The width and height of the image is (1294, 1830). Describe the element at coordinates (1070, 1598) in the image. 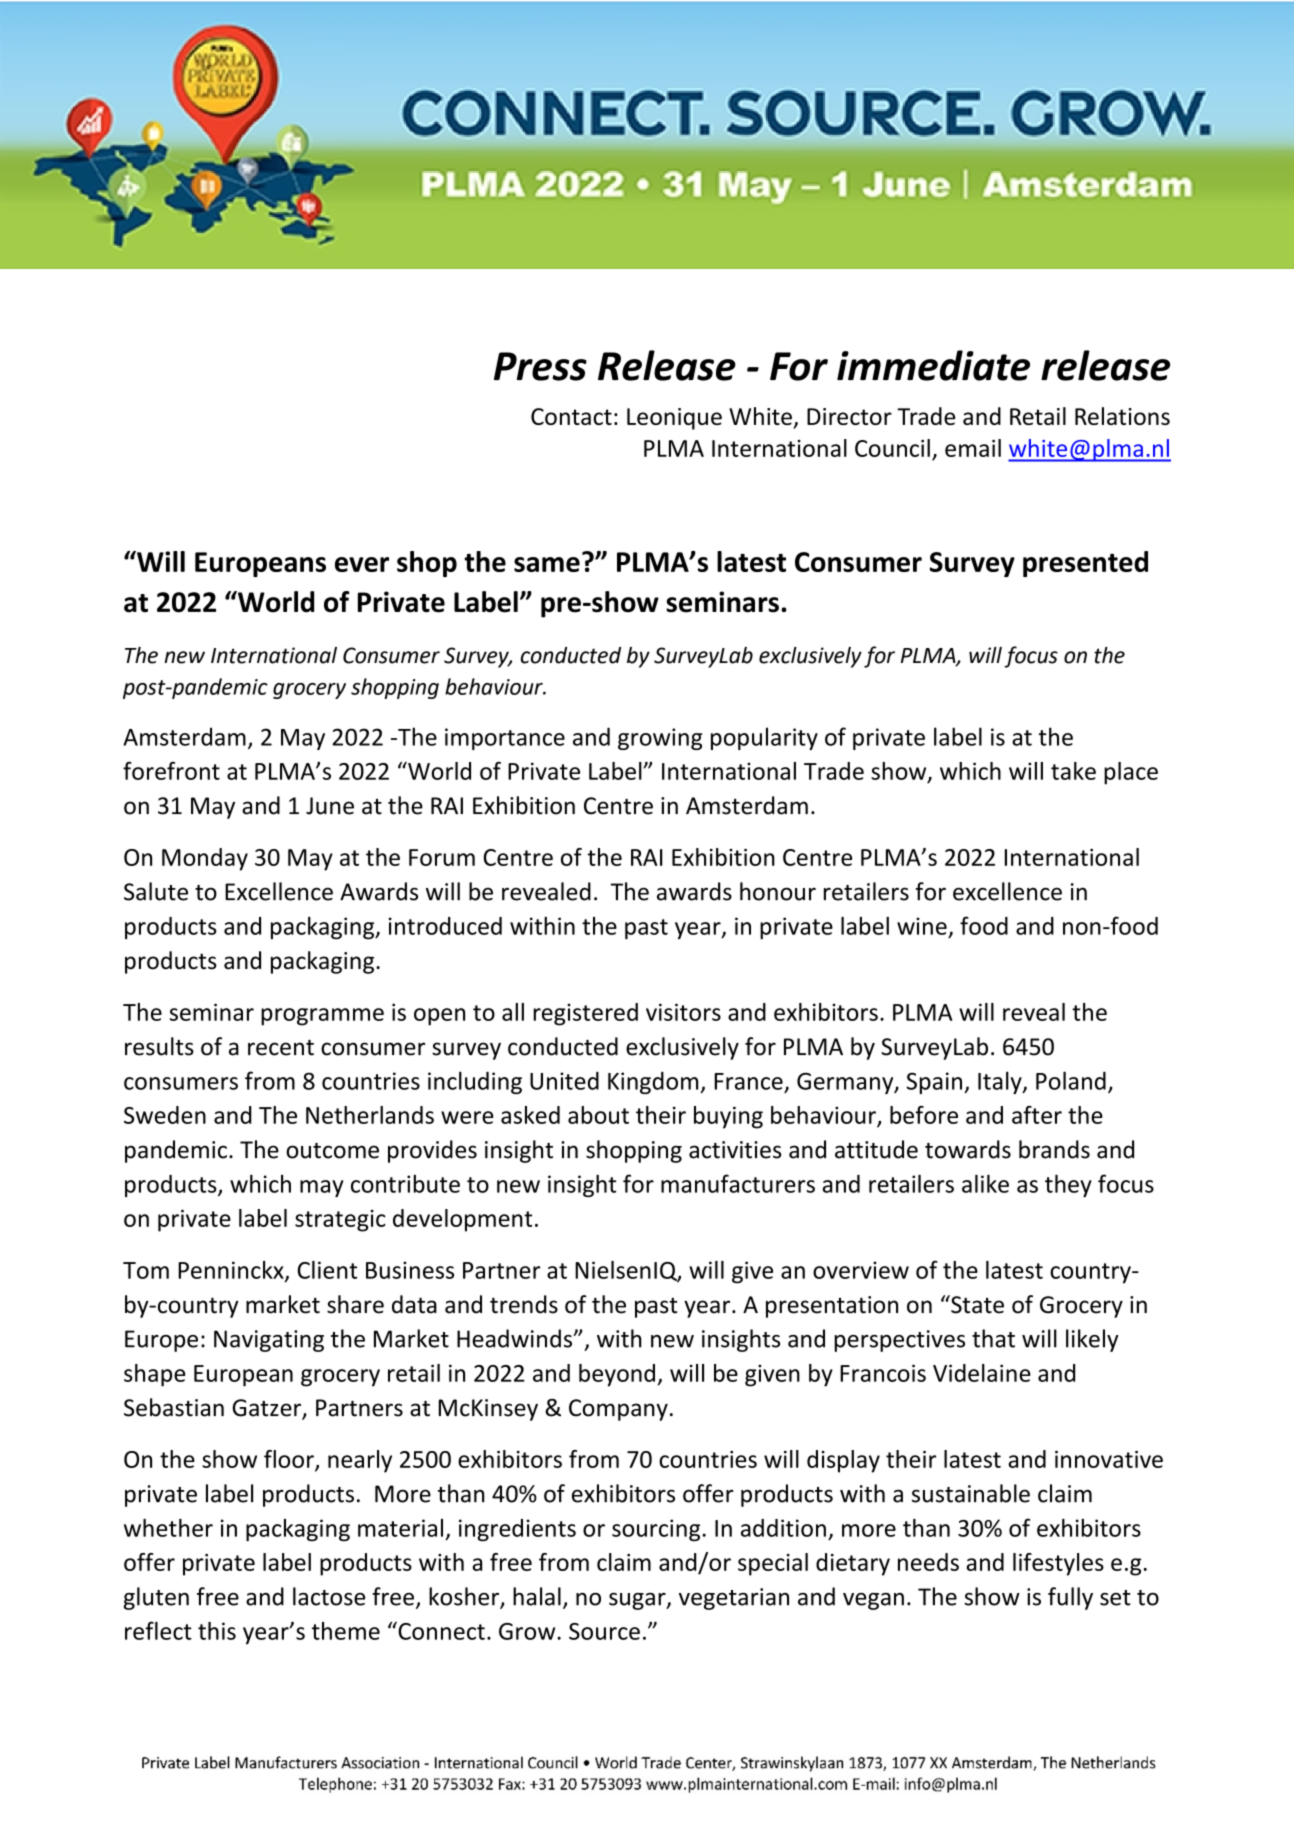

I see `fully` at that location.
